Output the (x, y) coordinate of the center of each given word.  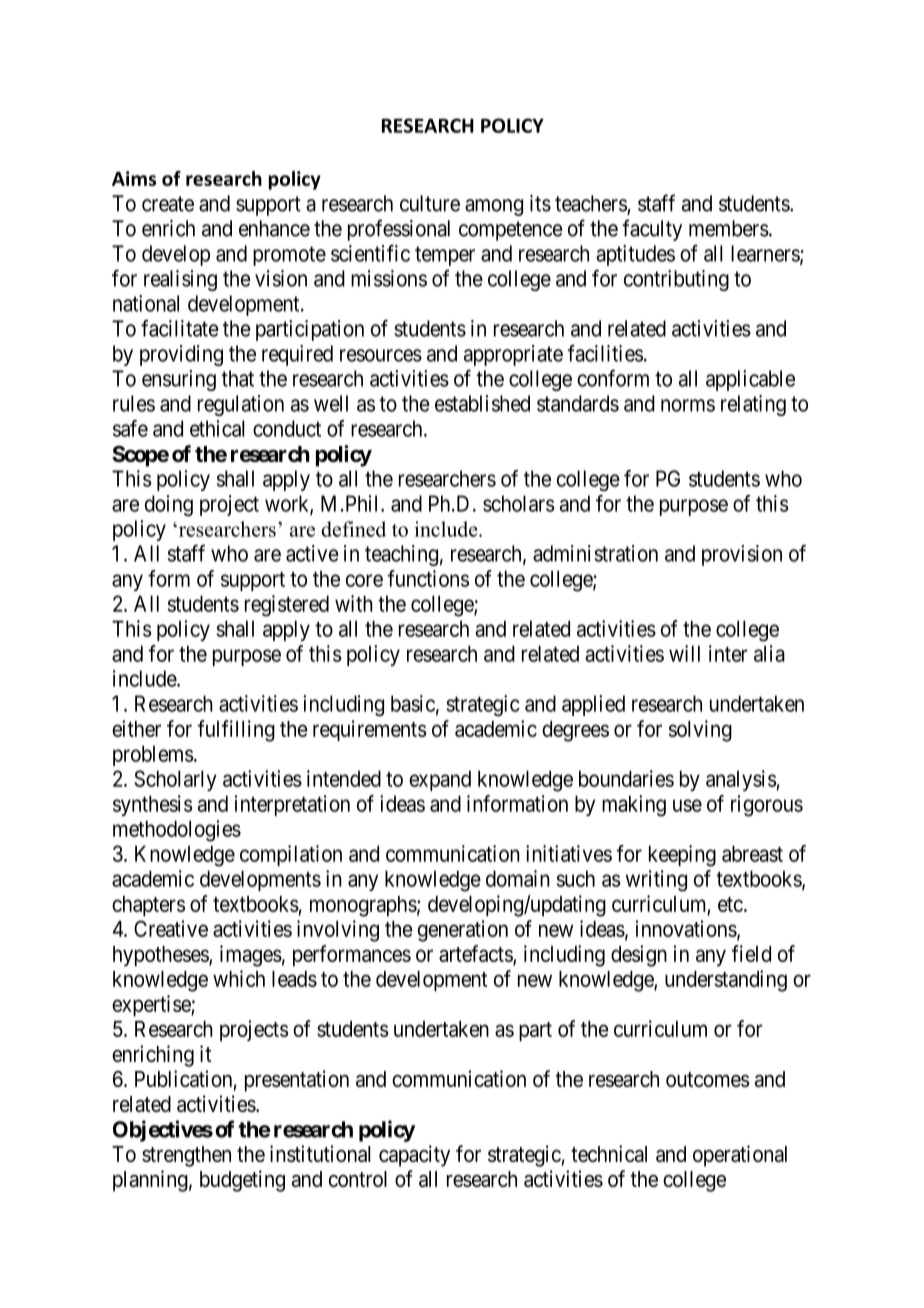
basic (413, 703)
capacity (414, 1156)
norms (688, 405)
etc (730, 904)
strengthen (186, 1156)
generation (463, 931)
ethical (217, 428)
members (729, 228)
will (684, 653)
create (168, 204)
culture (430, 203)
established (482, 403)
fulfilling (236, 731)
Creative (171, 928)
